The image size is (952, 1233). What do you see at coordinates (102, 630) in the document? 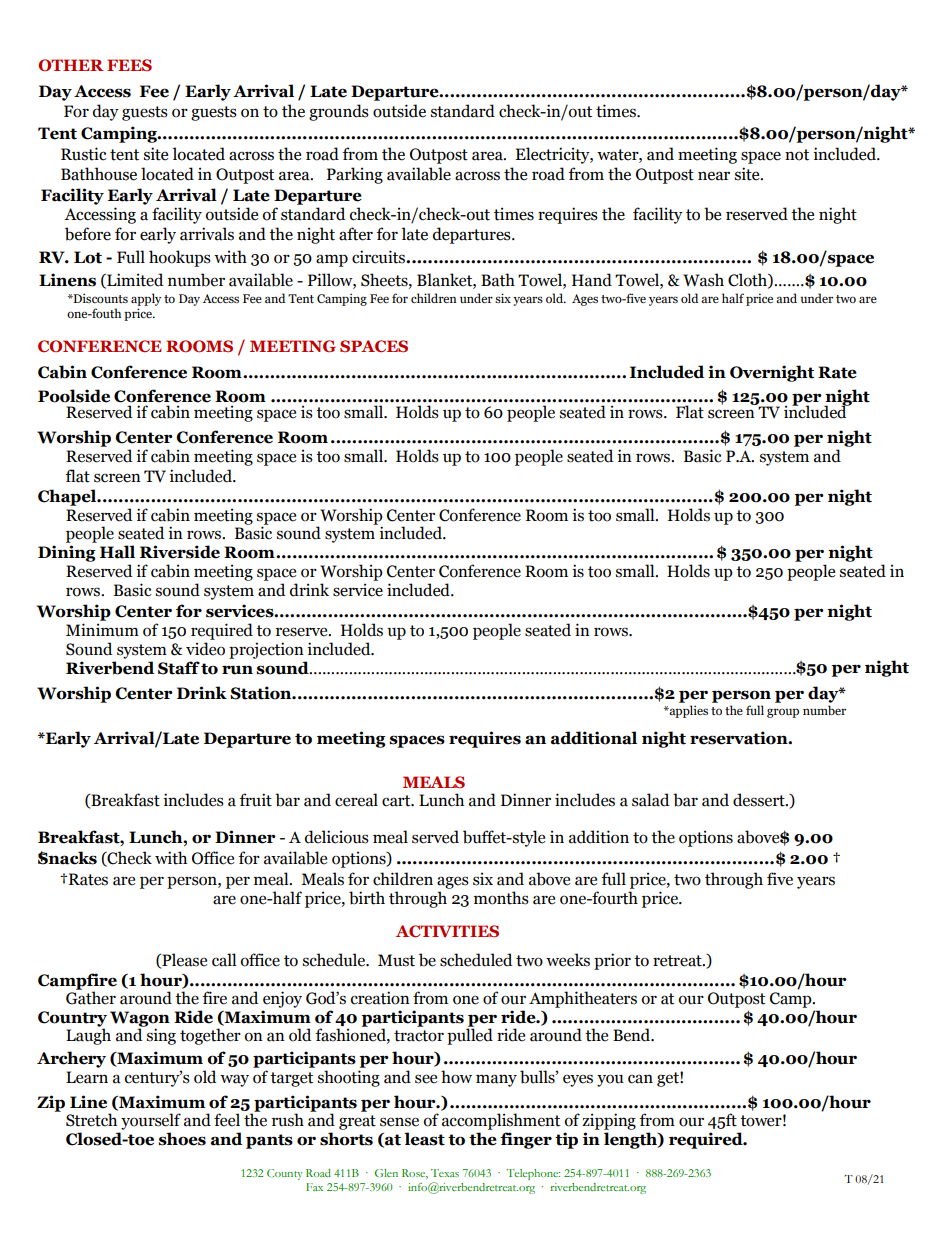
I see `Minimum` at bounding box center [102, 630].
